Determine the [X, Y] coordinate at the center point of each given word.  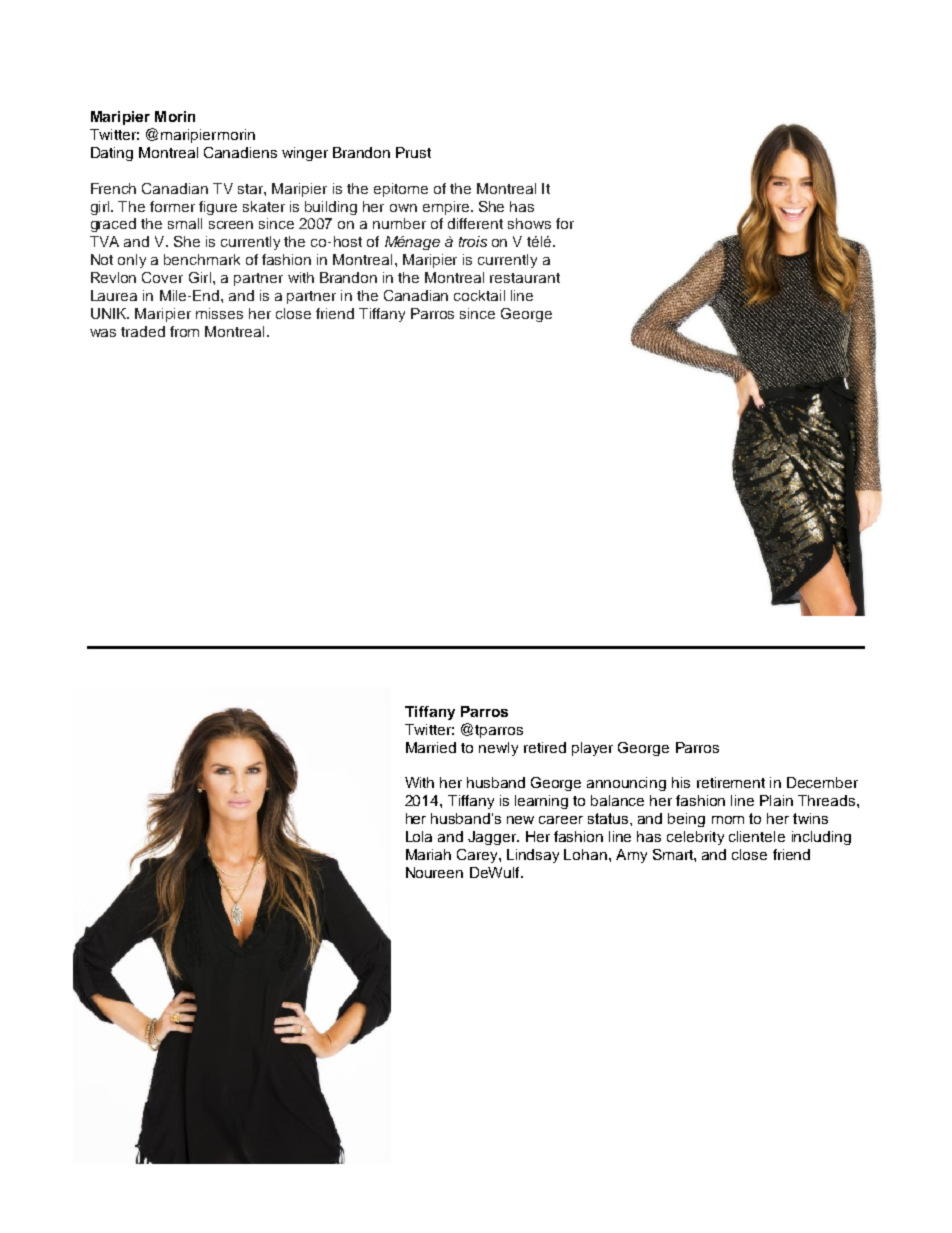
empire [447, 208]
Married [431, 747]
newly [498, 749]
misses [219, 313]
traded [143, 331]
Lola [419, 836]
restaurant [525, 278]
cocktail [479, 295]
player [592, 749]
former [172, 206]
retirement [731, 782]
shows [529, 223]
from [184, 331]
